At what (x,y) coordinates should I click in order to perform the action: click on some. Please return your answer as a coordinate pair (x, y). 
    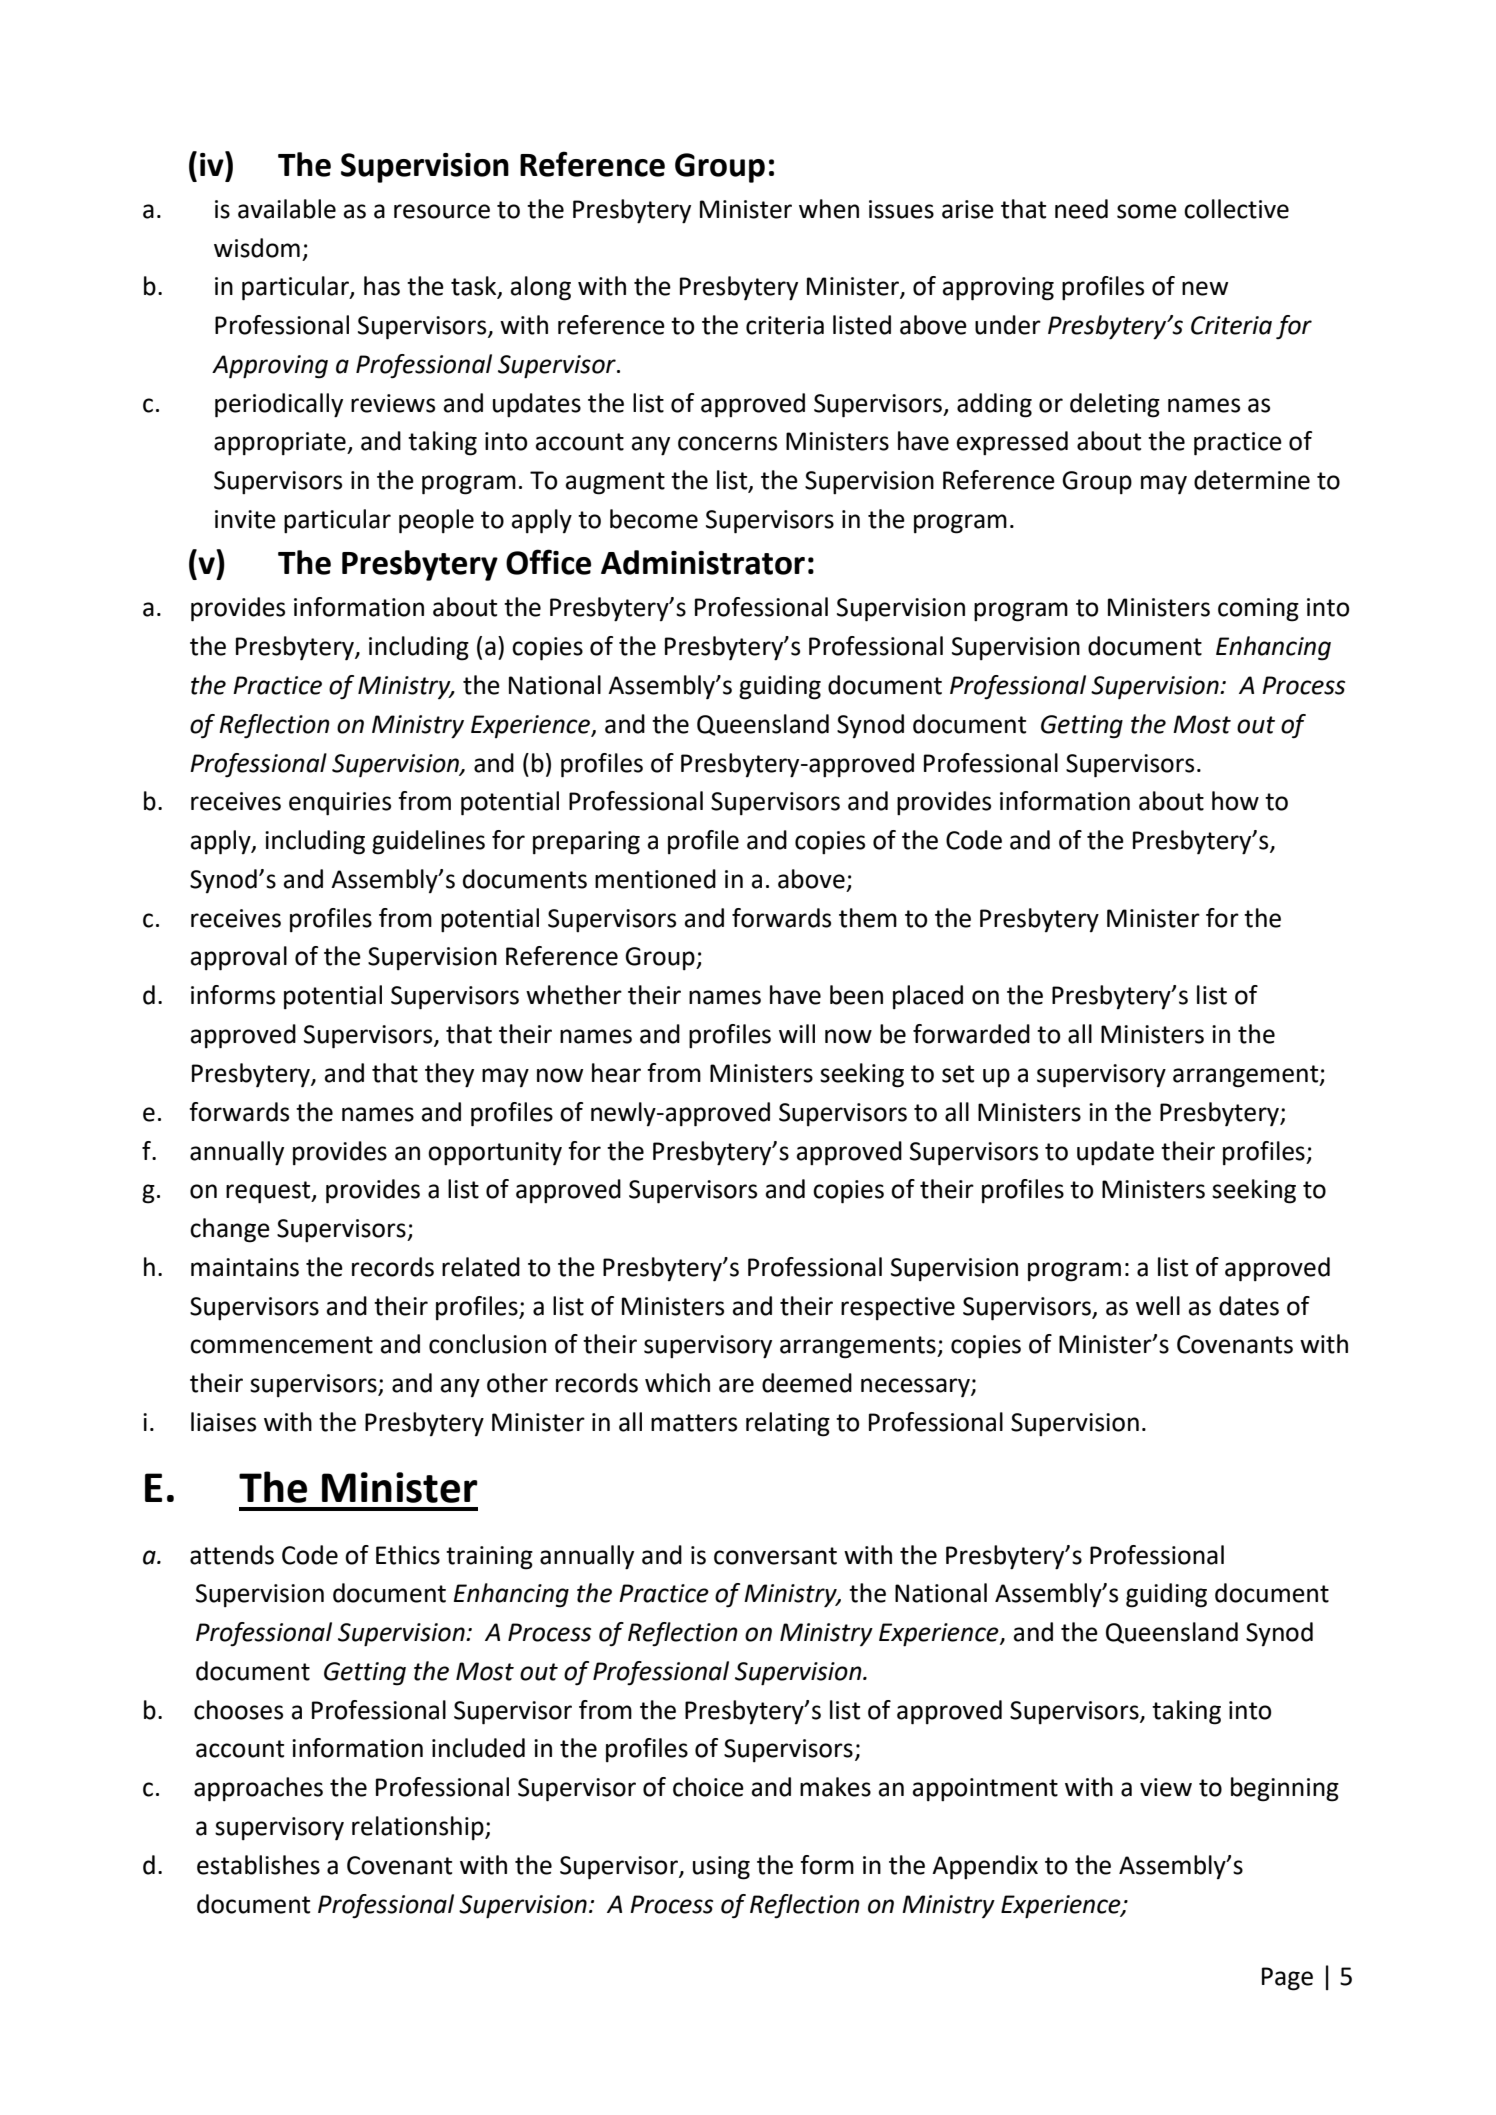
    Looking at the image, I should click on (1147, 211).
